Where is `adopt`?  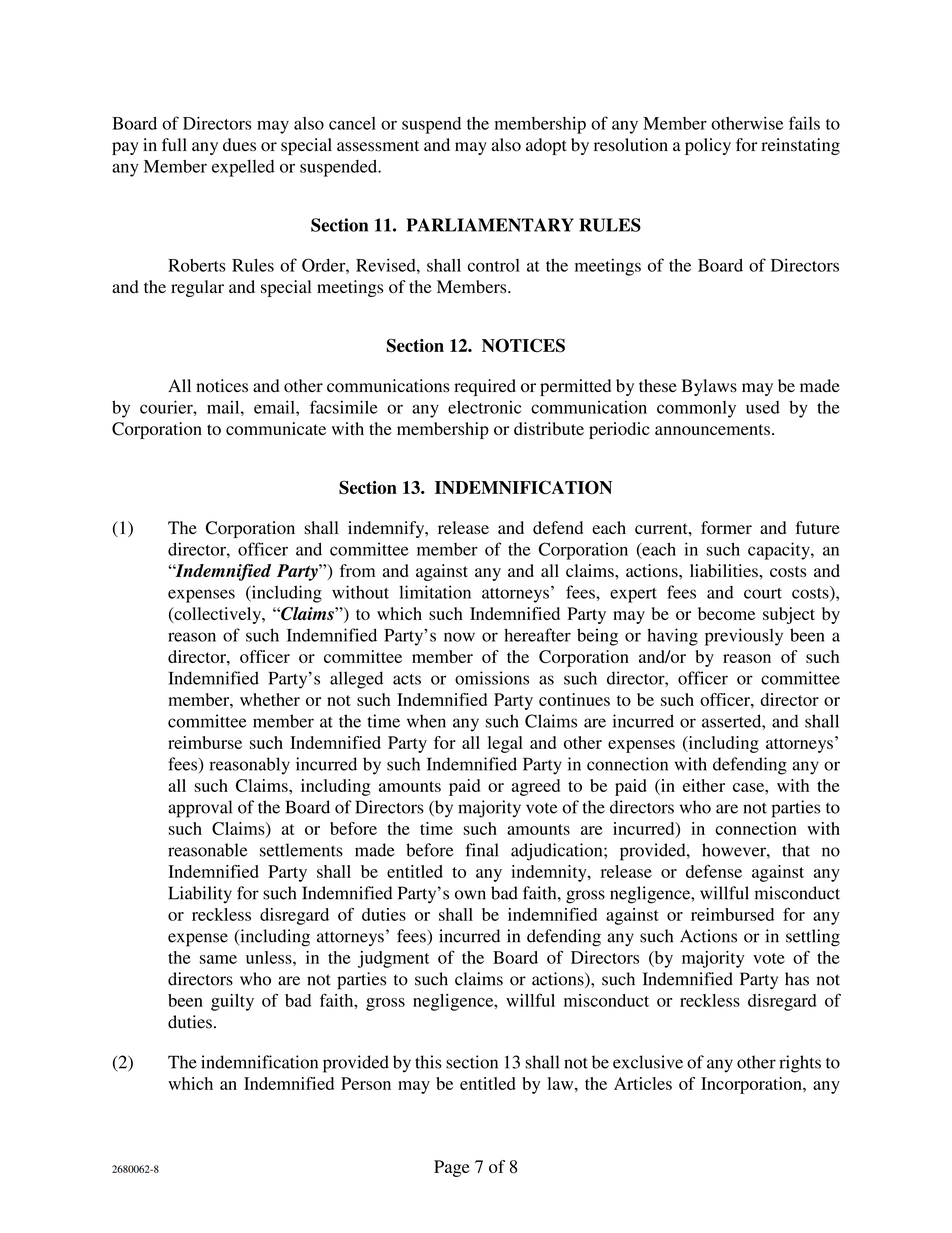
adopt is located at coordinates (546, 146).
